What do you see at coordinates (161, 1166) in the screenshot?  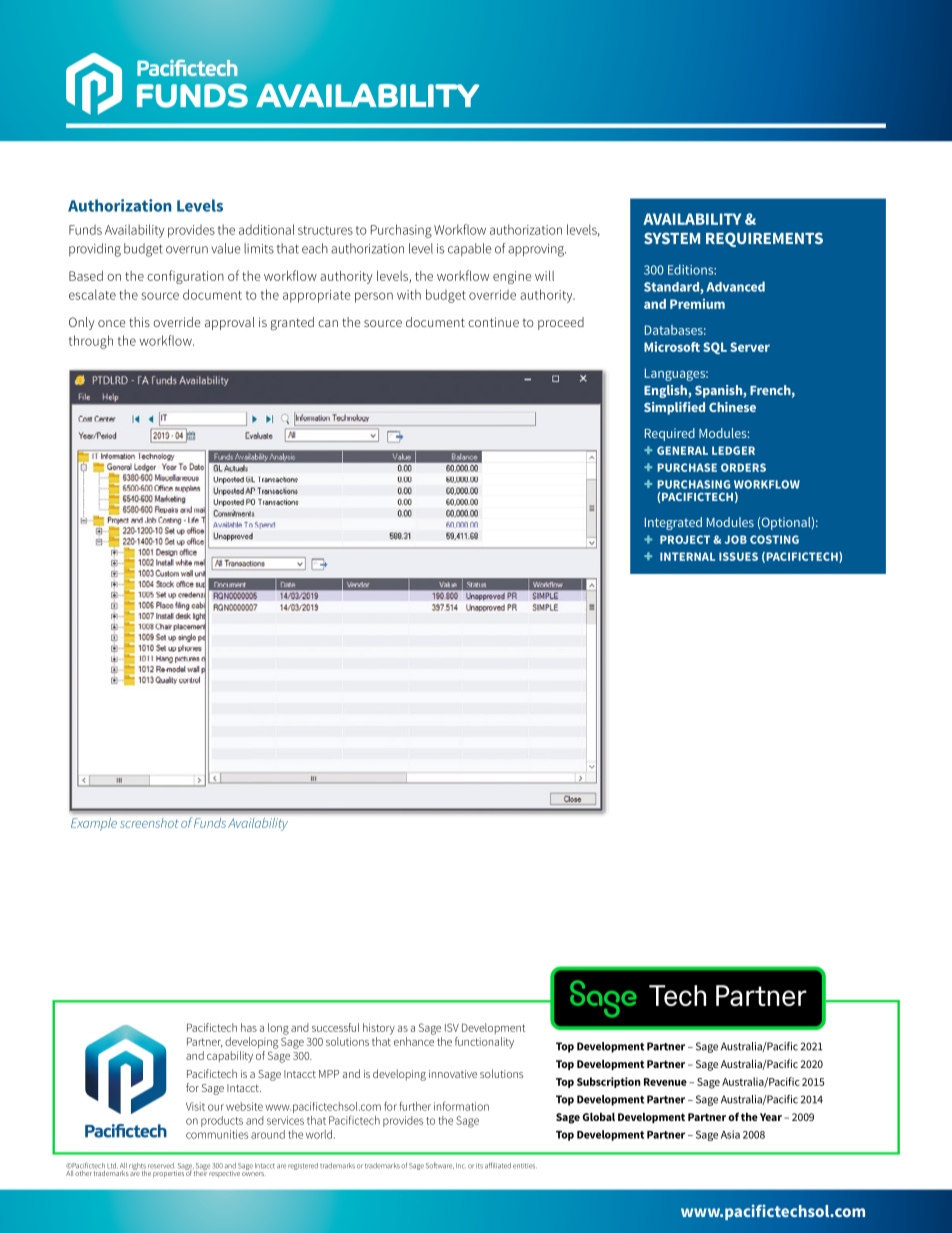 I see `reserved` at bounding box center [161, 1166].
